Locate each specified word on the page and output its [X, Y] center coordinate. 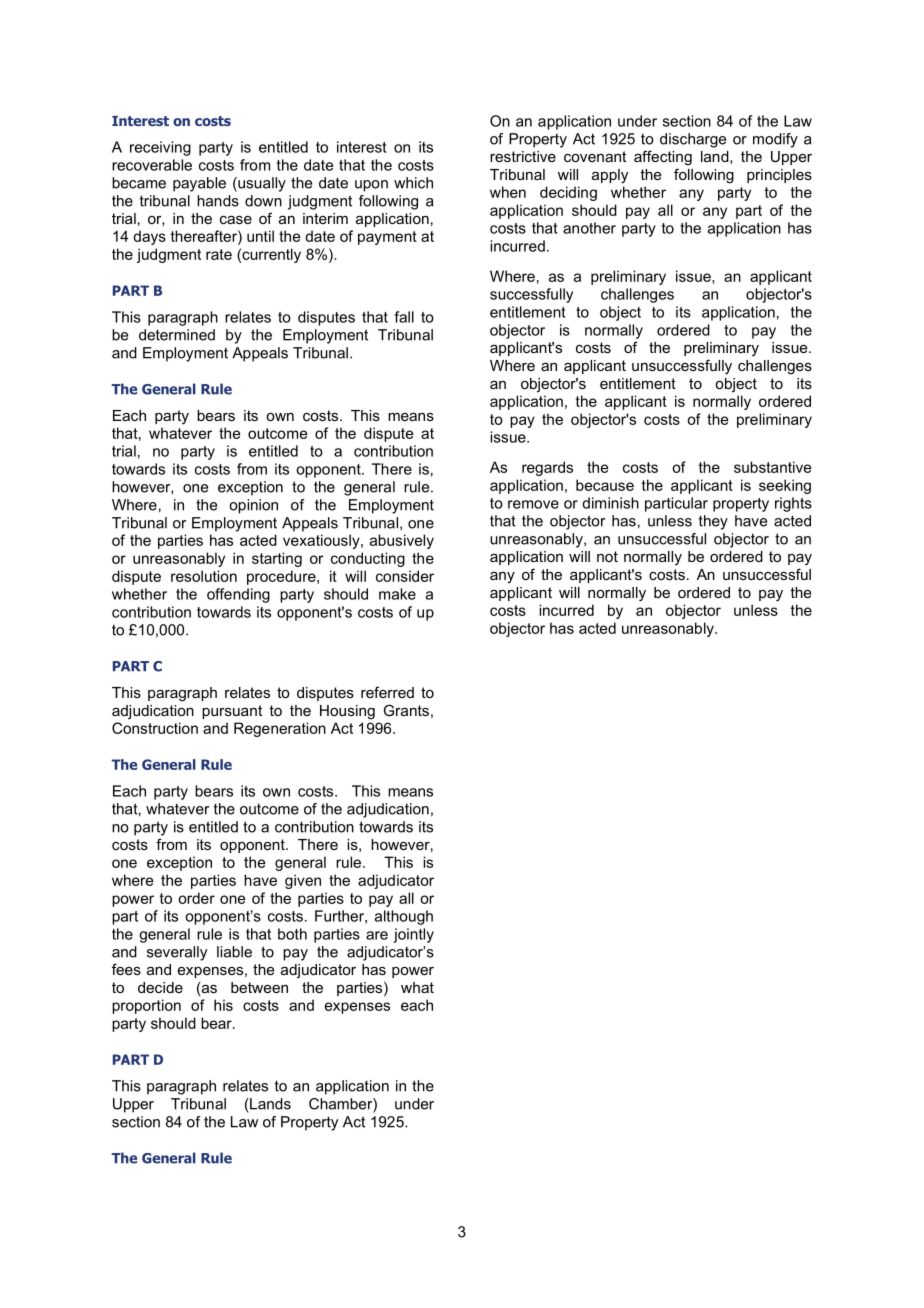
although [404, 917]
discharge [693, 140]
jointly [413, 935]
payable [199, 184]
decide [160, 987]
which [413, 183]
